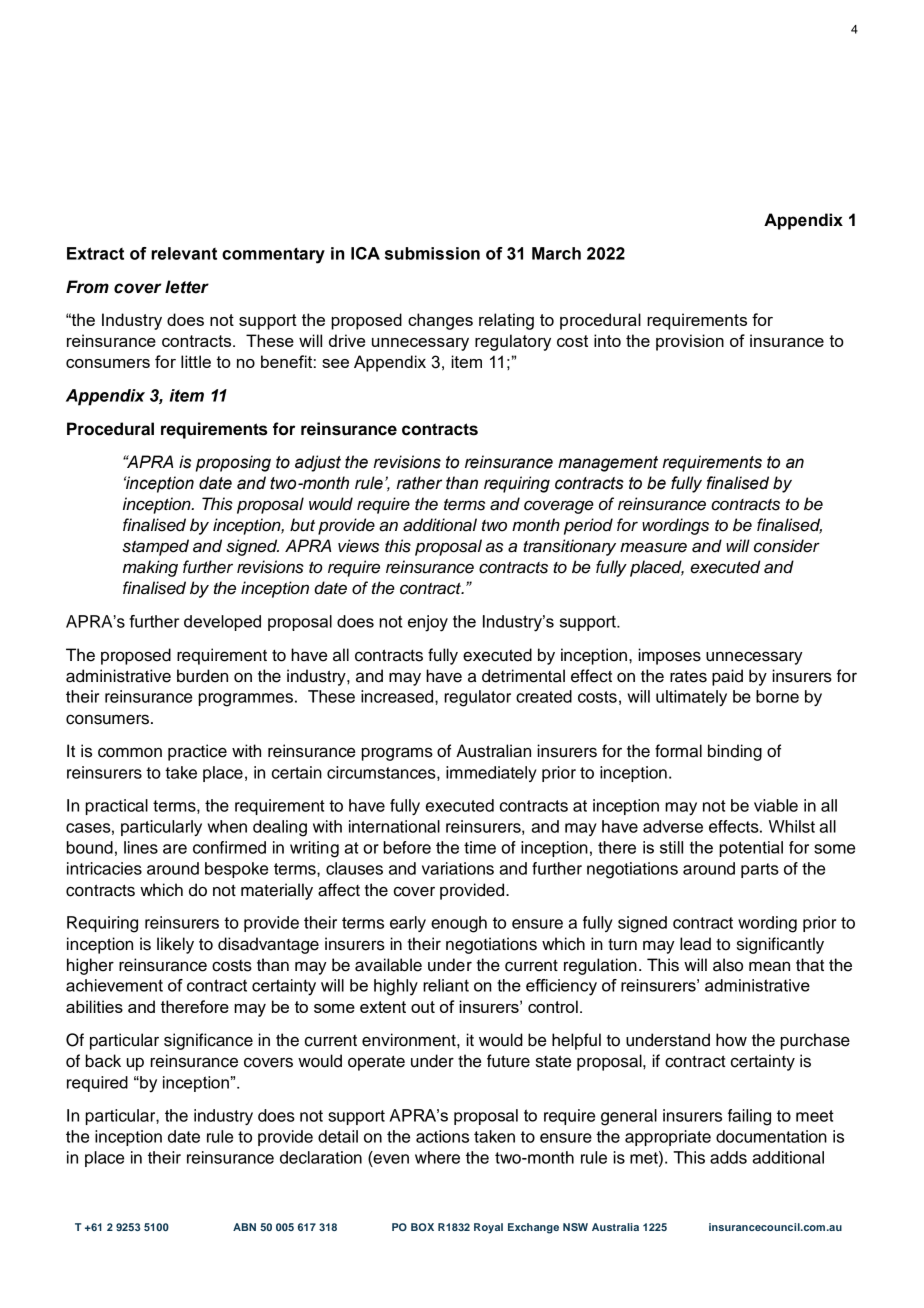  What do you see at coordinates (728, 1157) in the page?
I see `adds` at bounding box center [728, 1157].
